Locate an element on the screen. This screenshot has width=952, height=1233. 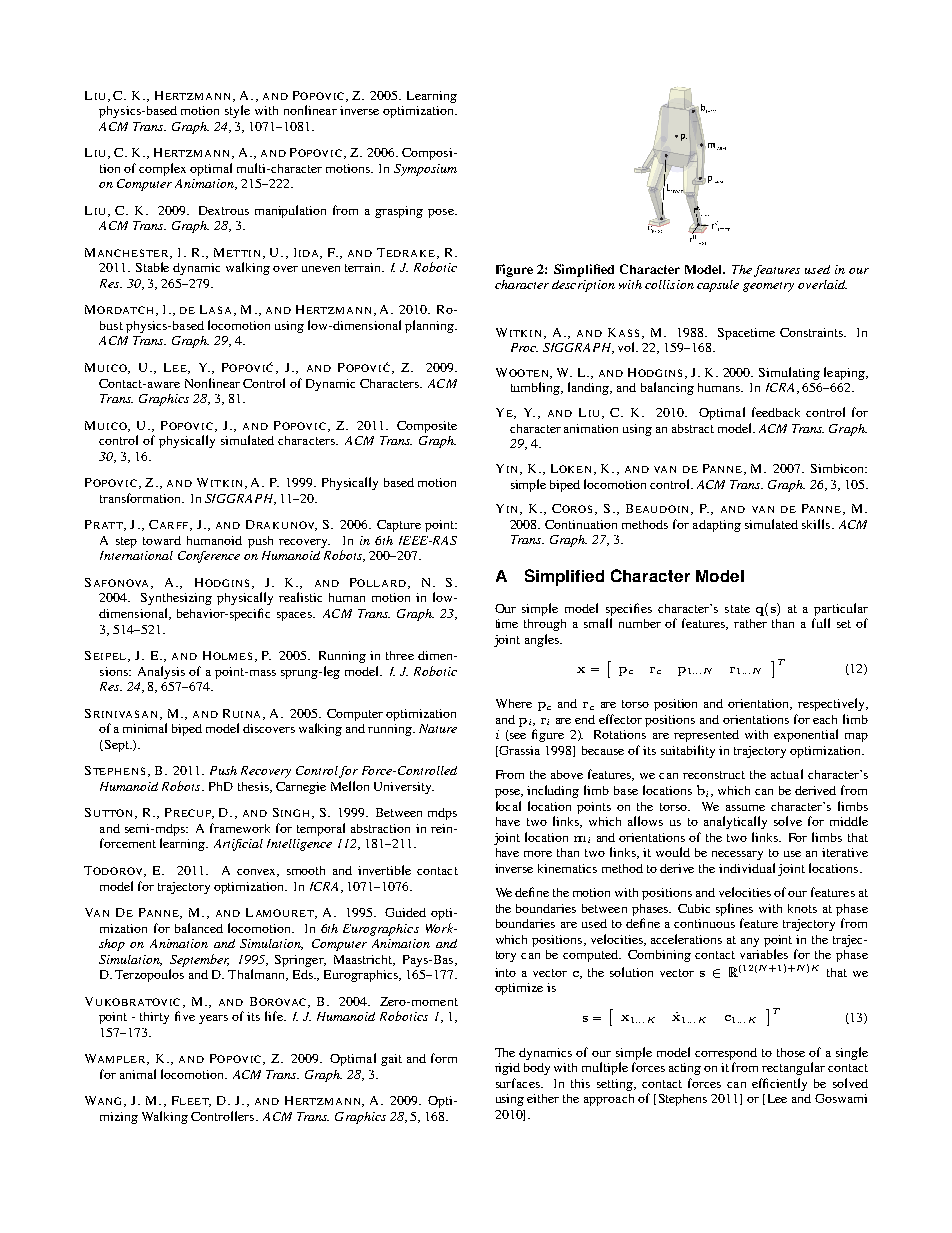
Synthesizing is located at coordinates (176, 599).
